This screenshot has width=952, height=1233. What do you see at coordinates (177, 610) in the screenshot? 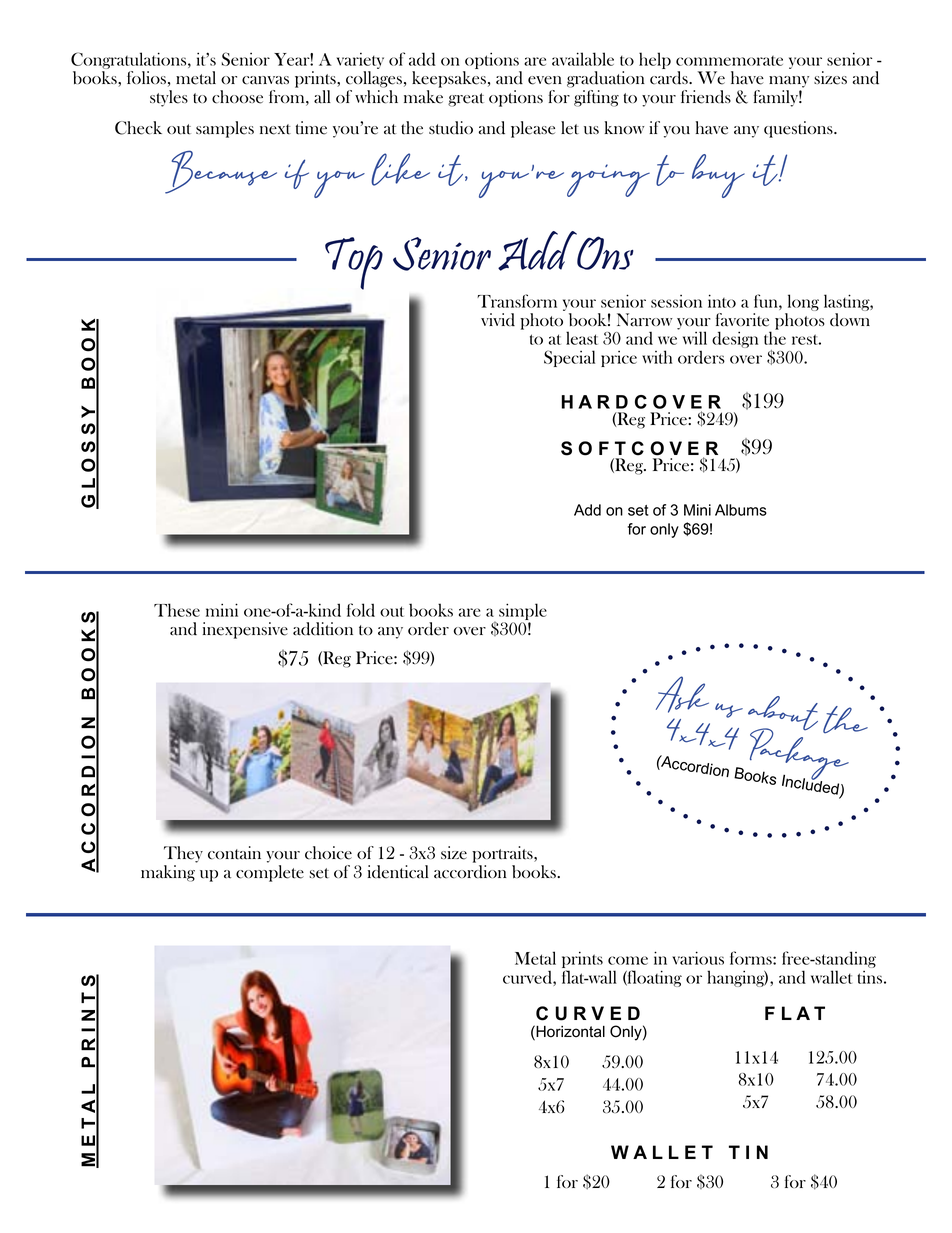
I see `These` at bounding box center [177, 610].
